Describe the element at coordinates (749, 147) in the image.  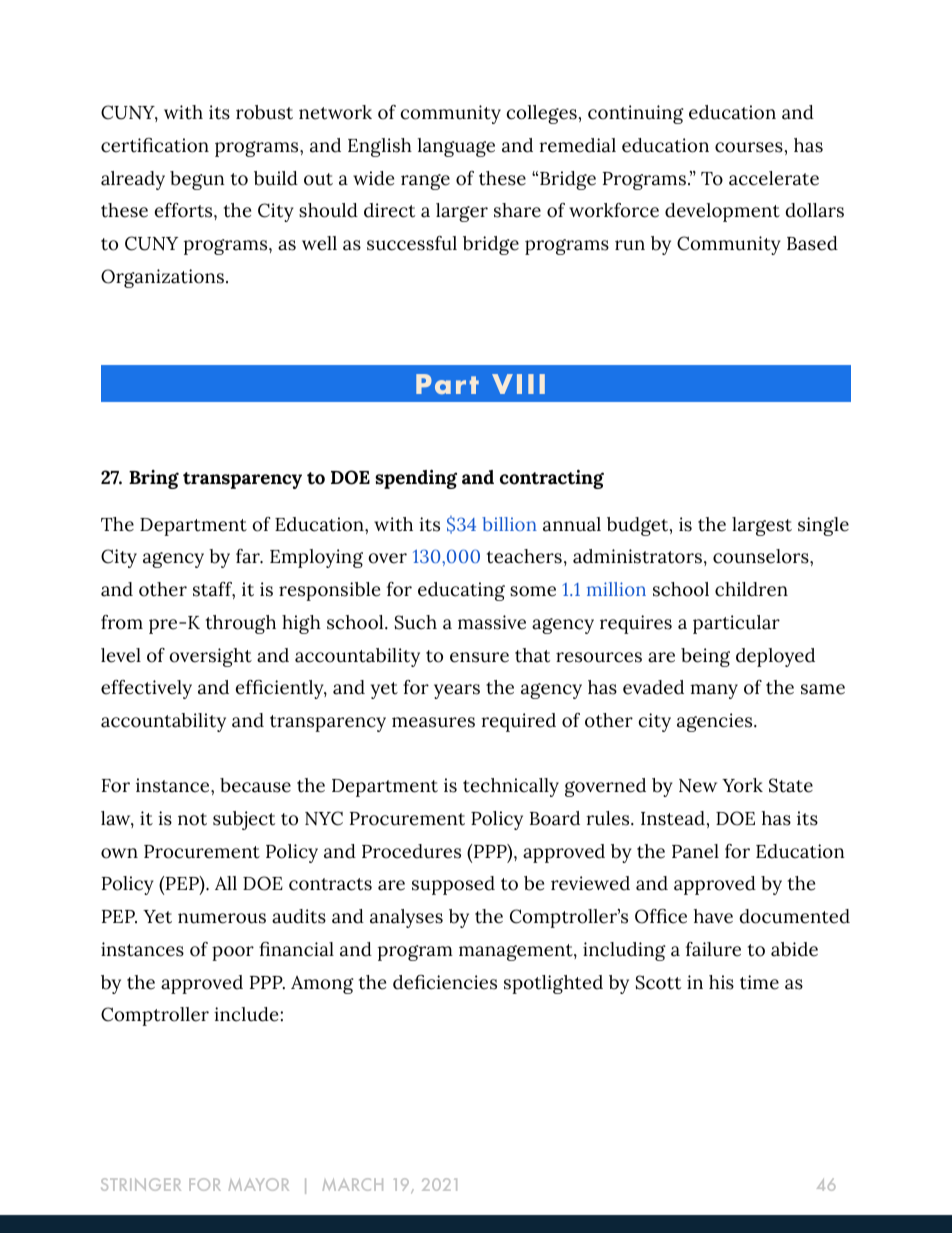
I see `courses` at that location.
